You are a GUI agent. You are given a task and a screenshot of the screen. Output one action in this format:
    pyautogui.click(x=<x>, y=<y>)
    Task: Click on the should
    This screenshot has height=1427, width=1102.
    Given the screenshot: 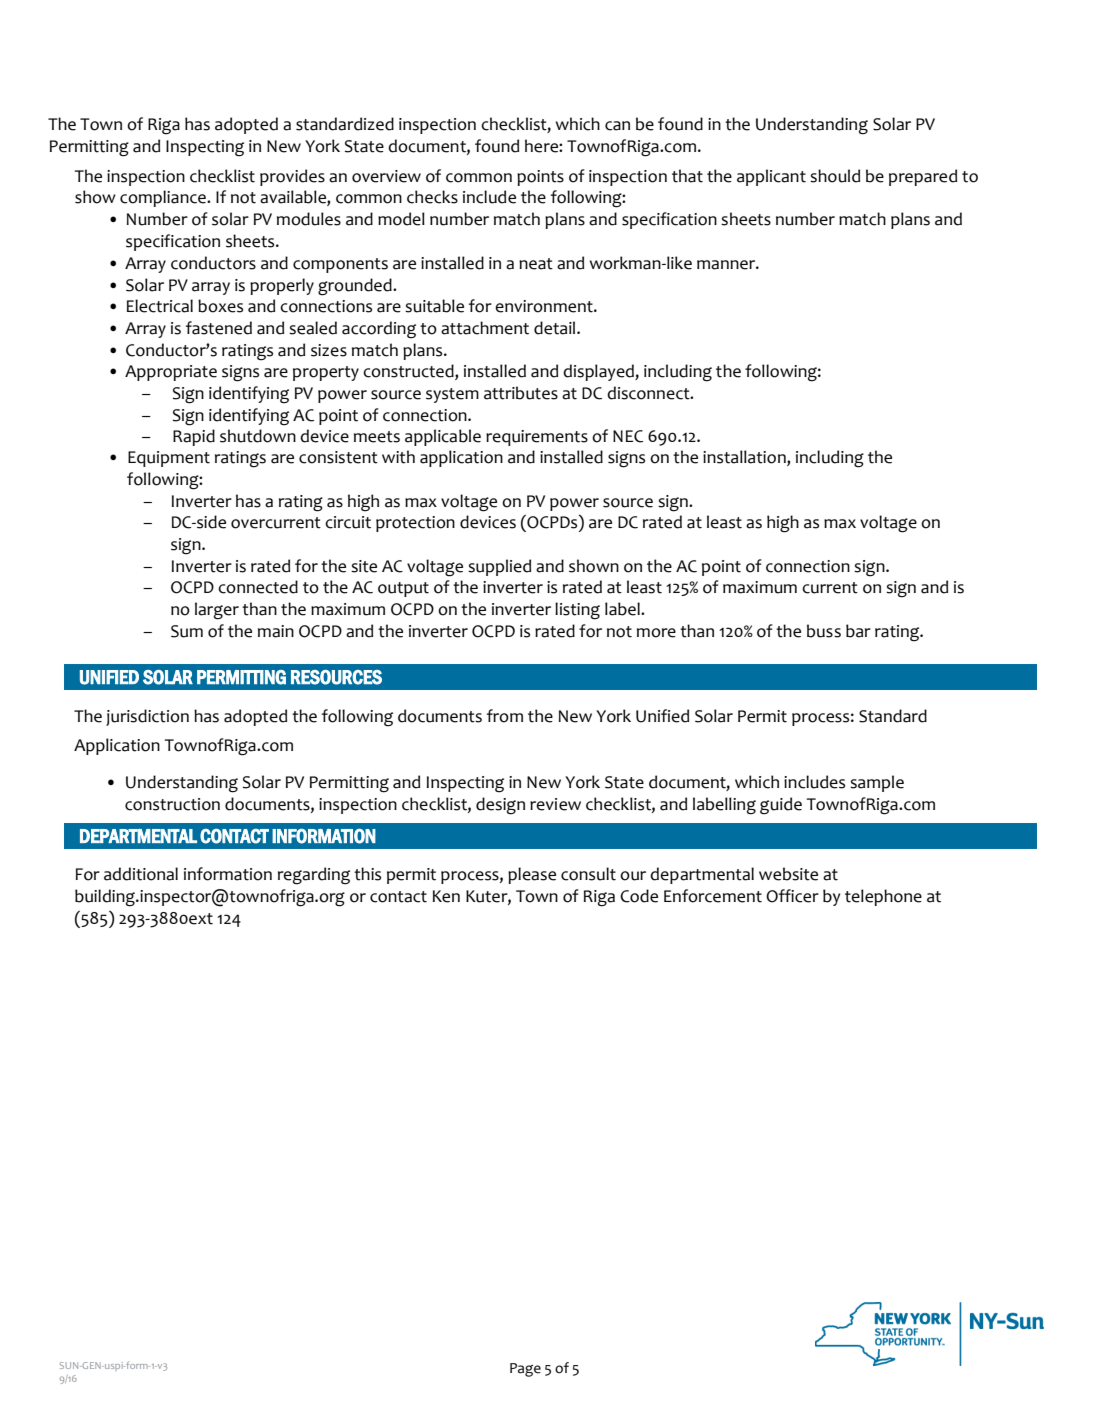 What is the action you would take?
    pyautogui.click(x=835, y=176)
